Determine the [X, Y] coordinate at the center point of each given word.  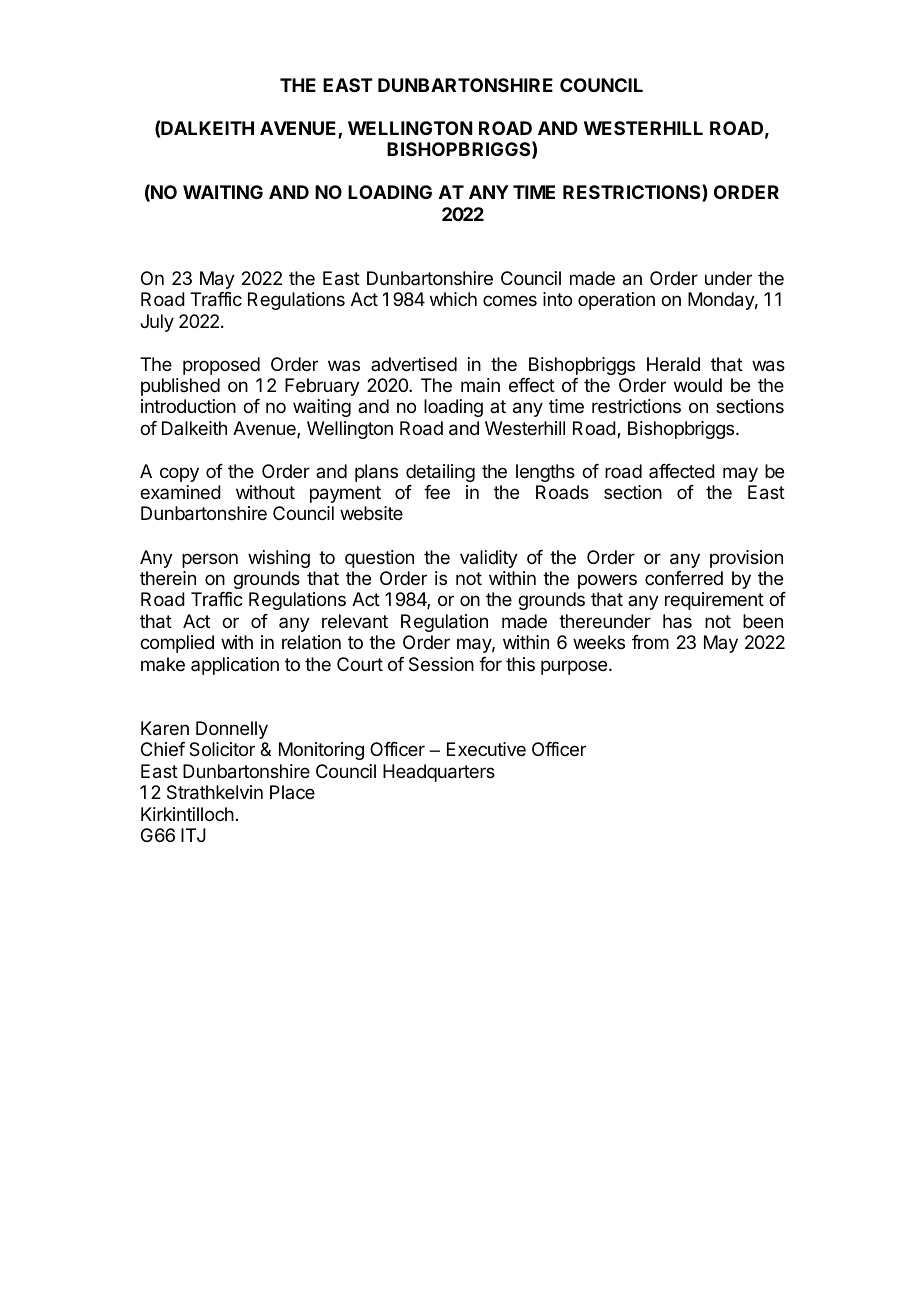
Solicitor [222, 749]
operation [616, 301]
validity [489, 559]
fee [437, 492]
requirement [714, 601]
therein [168, 578]
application [235, 666]
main [480, 385]
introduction [188, 406]
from [650, 642]
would [698, 385]
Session [441, 664]
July [157, 323]
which [453, 299]
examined [180, 492]
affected [682, 471]
